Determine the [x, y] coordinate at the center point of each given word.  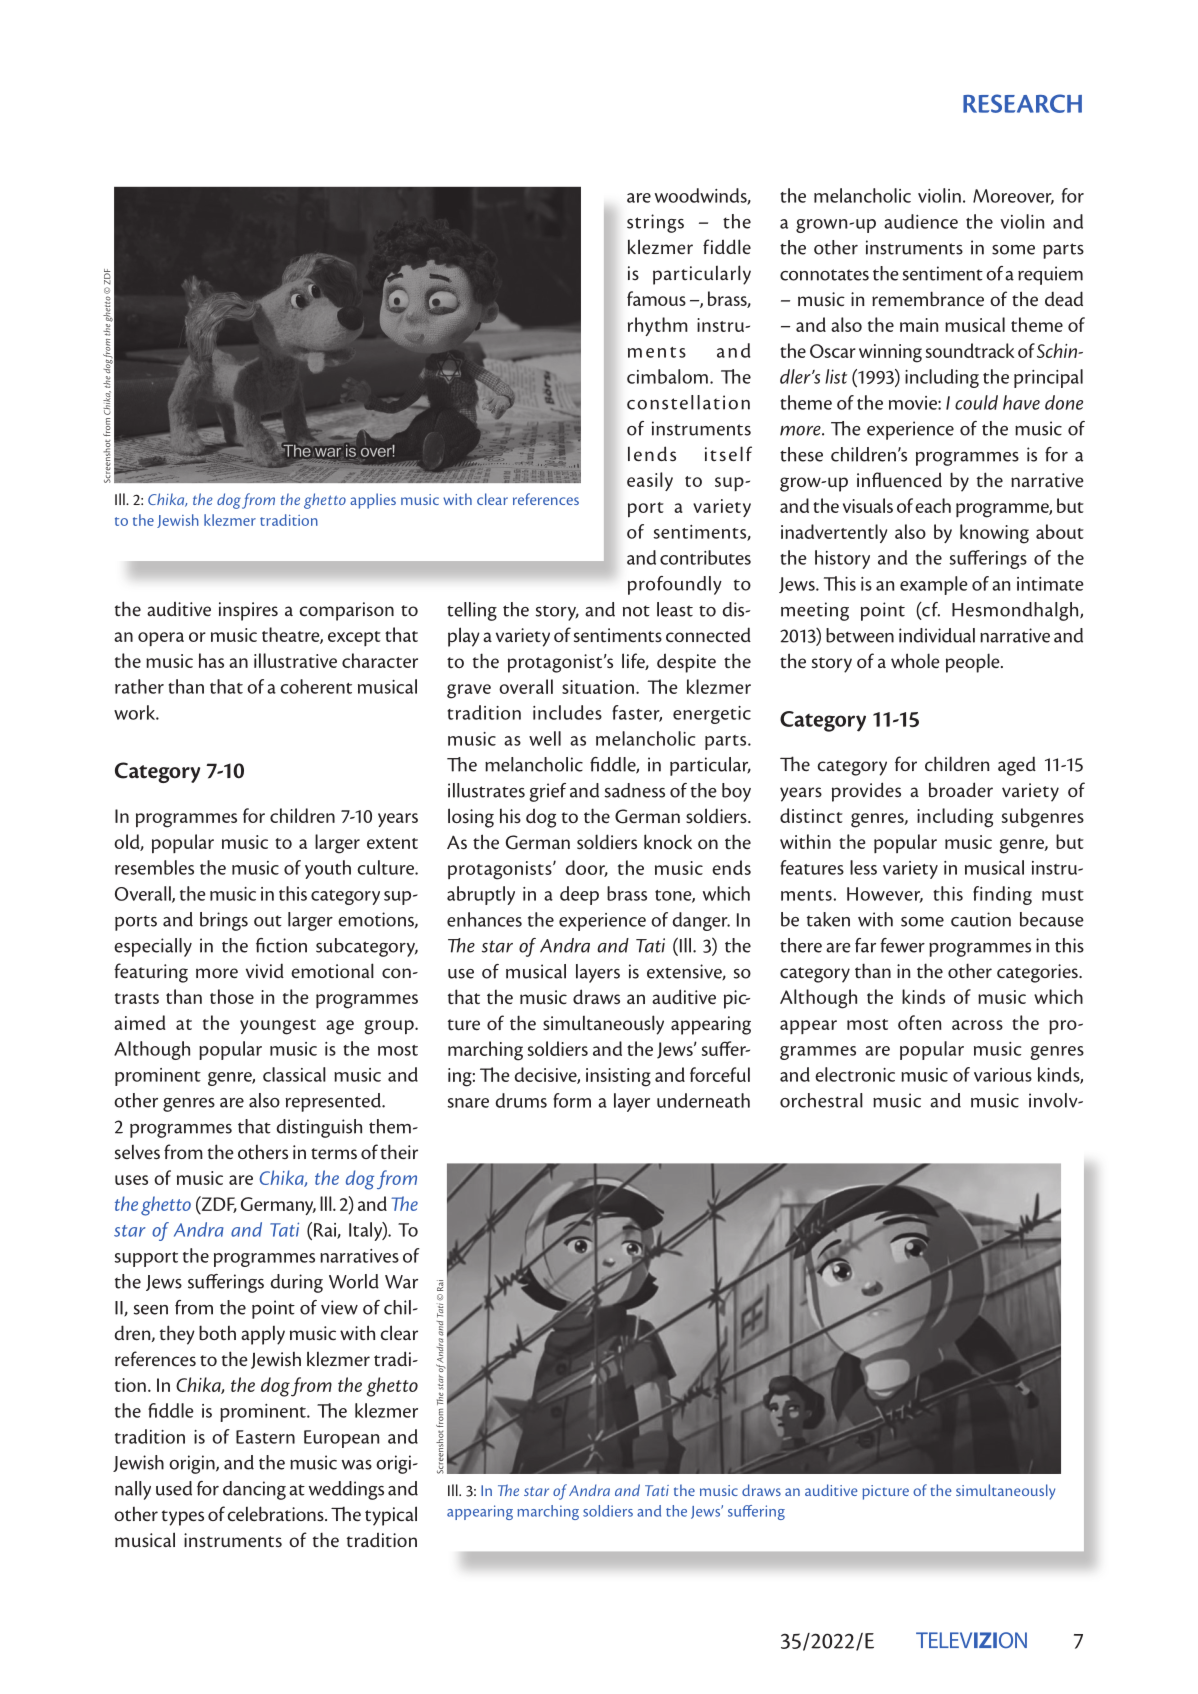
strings [655, 223]
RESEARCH [1022, 103]
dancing [254, 1490]
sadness [635, 790]
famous [656, 298]
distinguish [319, 1128]
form [572, 1100]
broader [961, 789]
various [1003, 1075]
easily [650, 481]
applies [373, 501]
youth [328, 869]
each [933, 505]
